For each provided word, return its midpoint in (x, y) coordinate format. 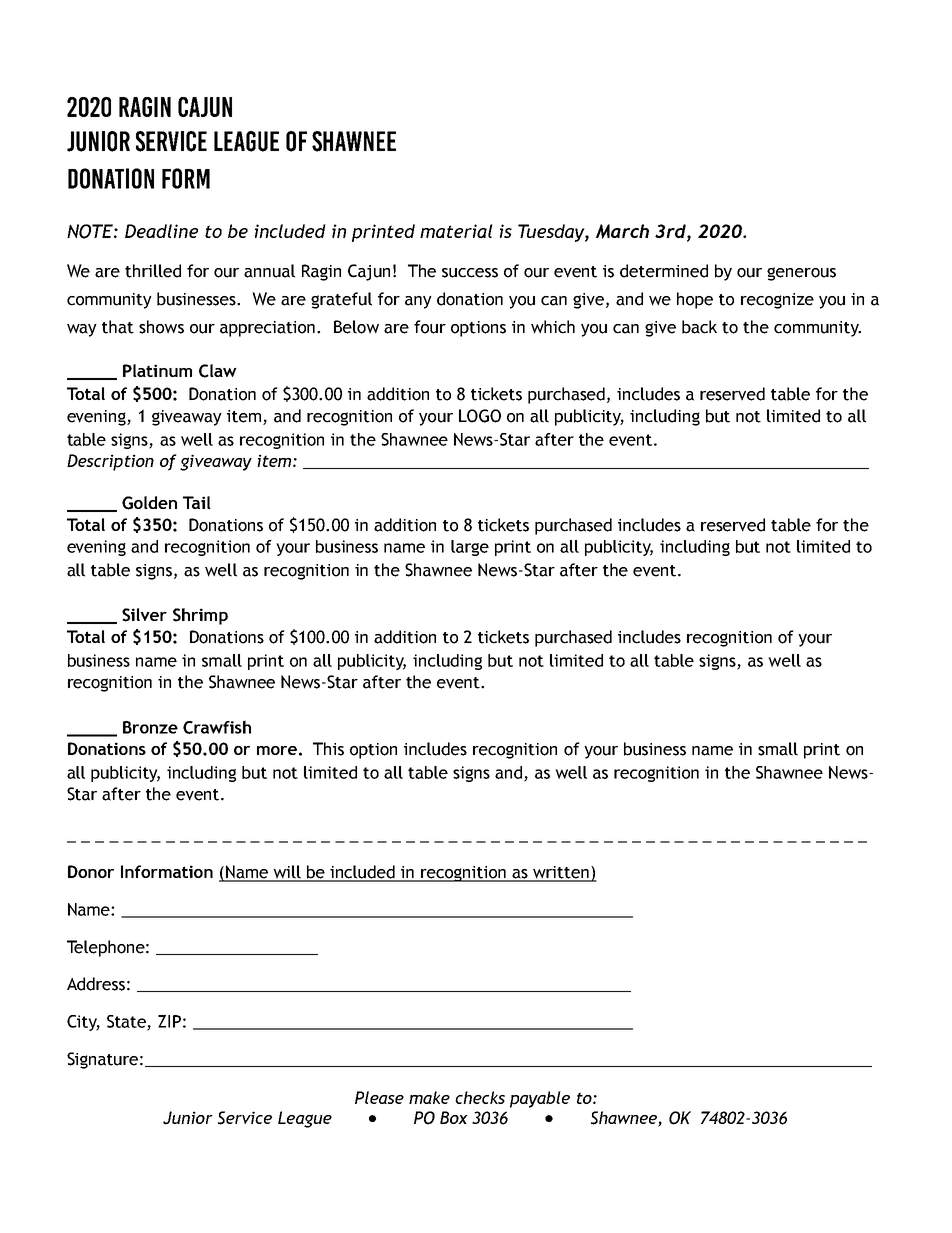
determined (664, 271)
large (470, 548)
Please (379, 1097)
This (328, 749)
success (470, 273)
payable (540, 1099)
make (429, 1097)
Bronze (150, 727)
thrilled (153, 271)
